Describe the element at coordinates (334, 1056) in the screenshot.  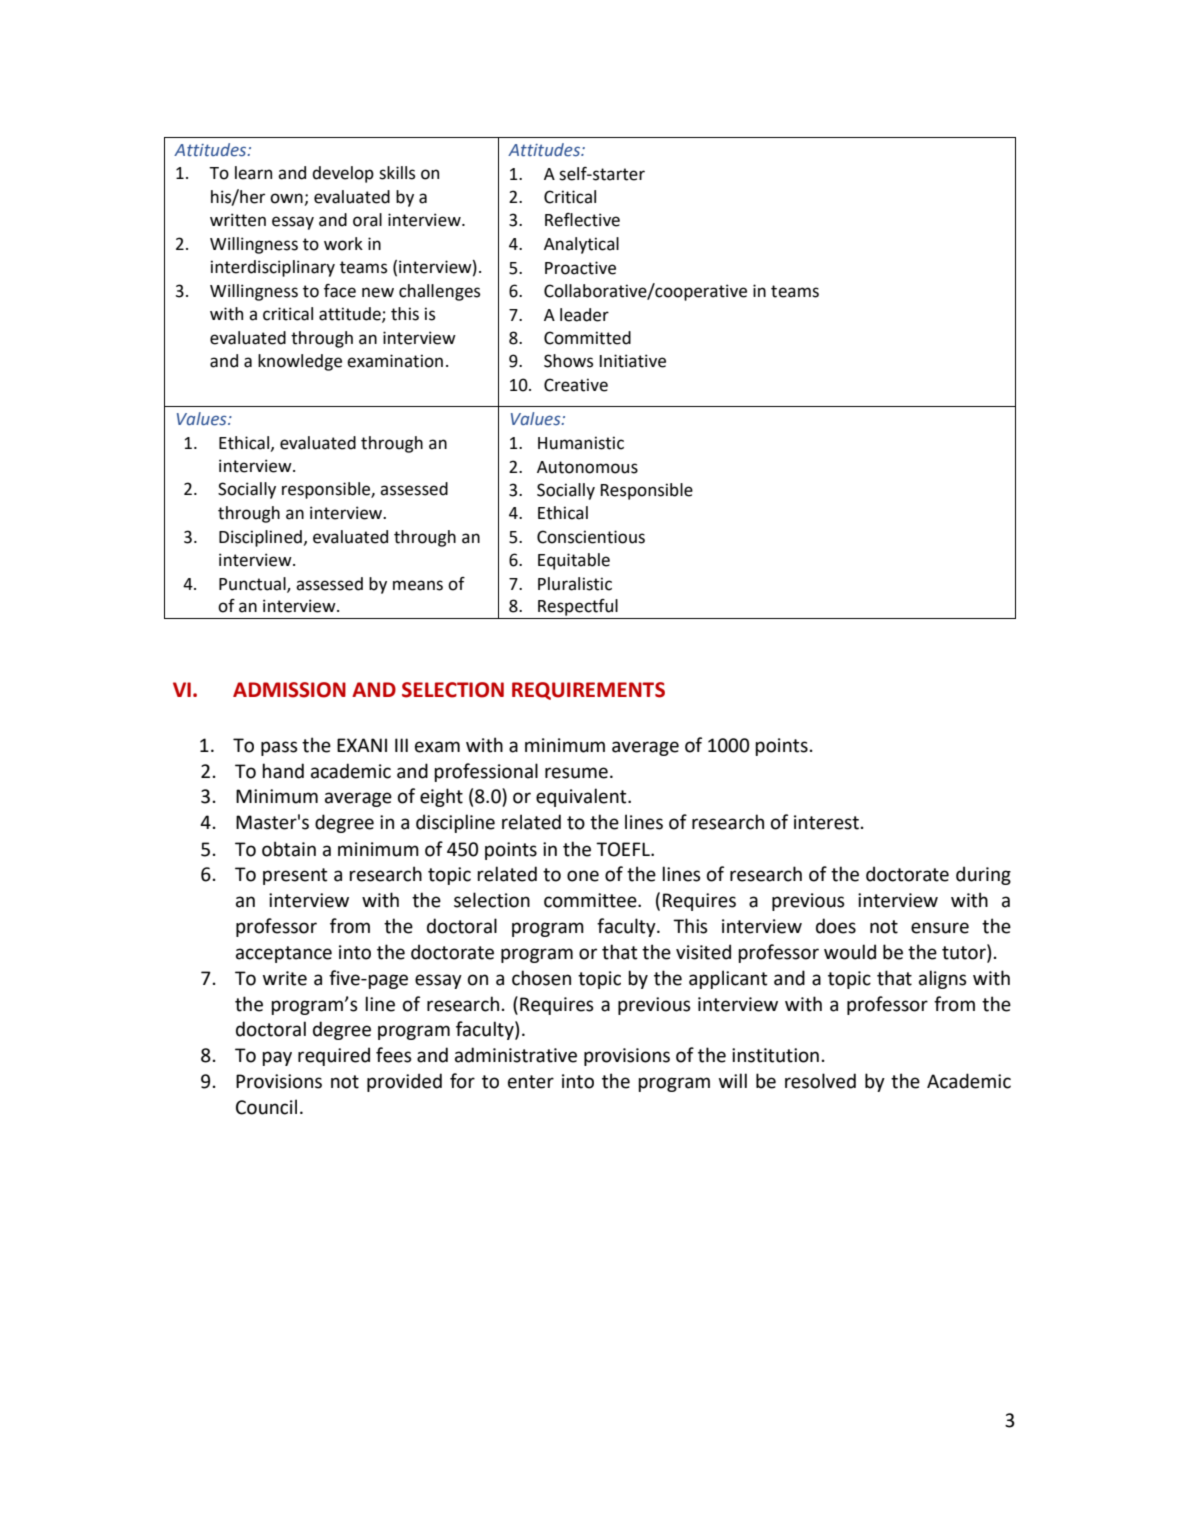
I see `required` at that location.
